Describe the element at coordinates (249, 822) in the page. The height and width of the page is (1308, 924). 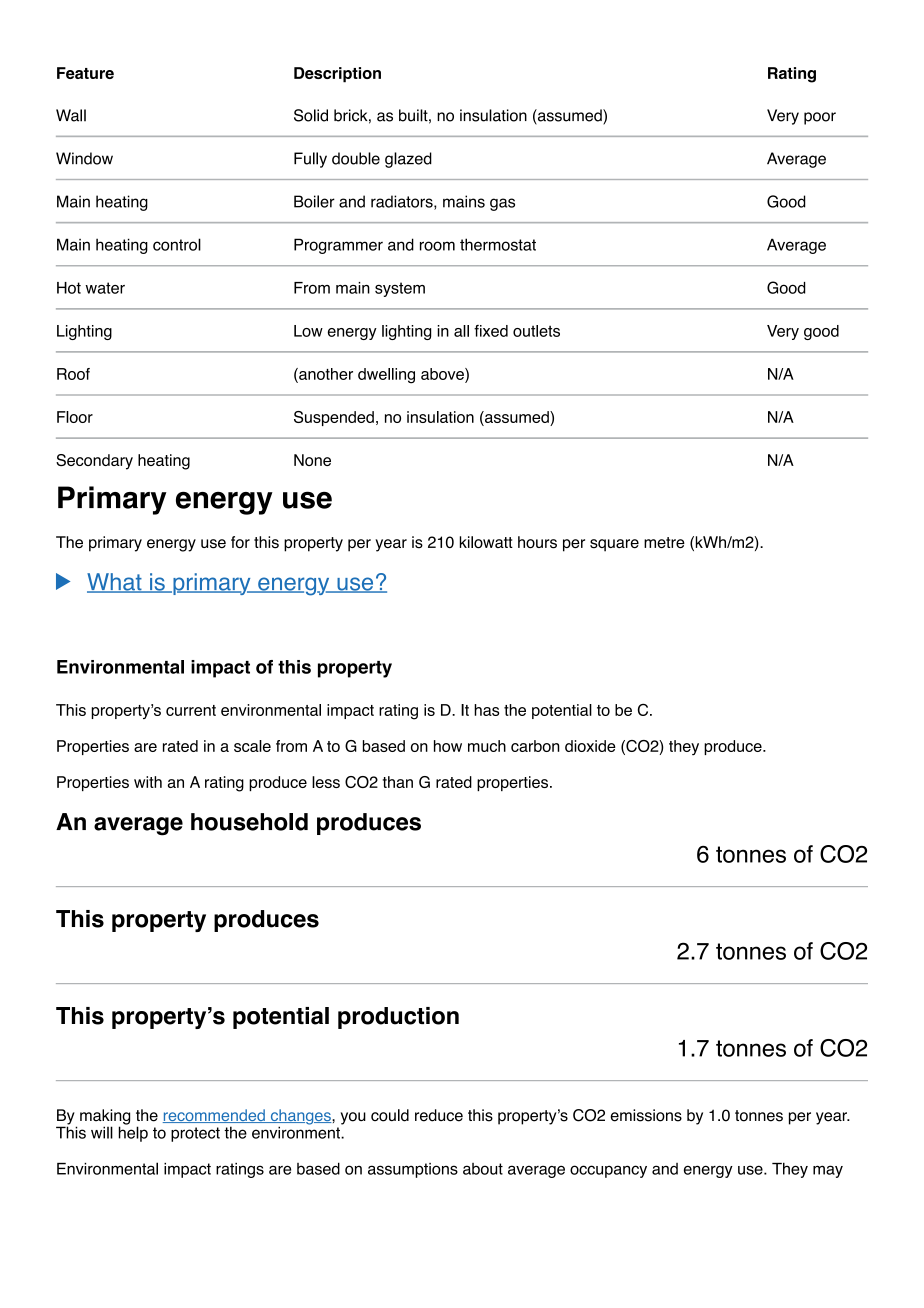
I see `household` at that location.
